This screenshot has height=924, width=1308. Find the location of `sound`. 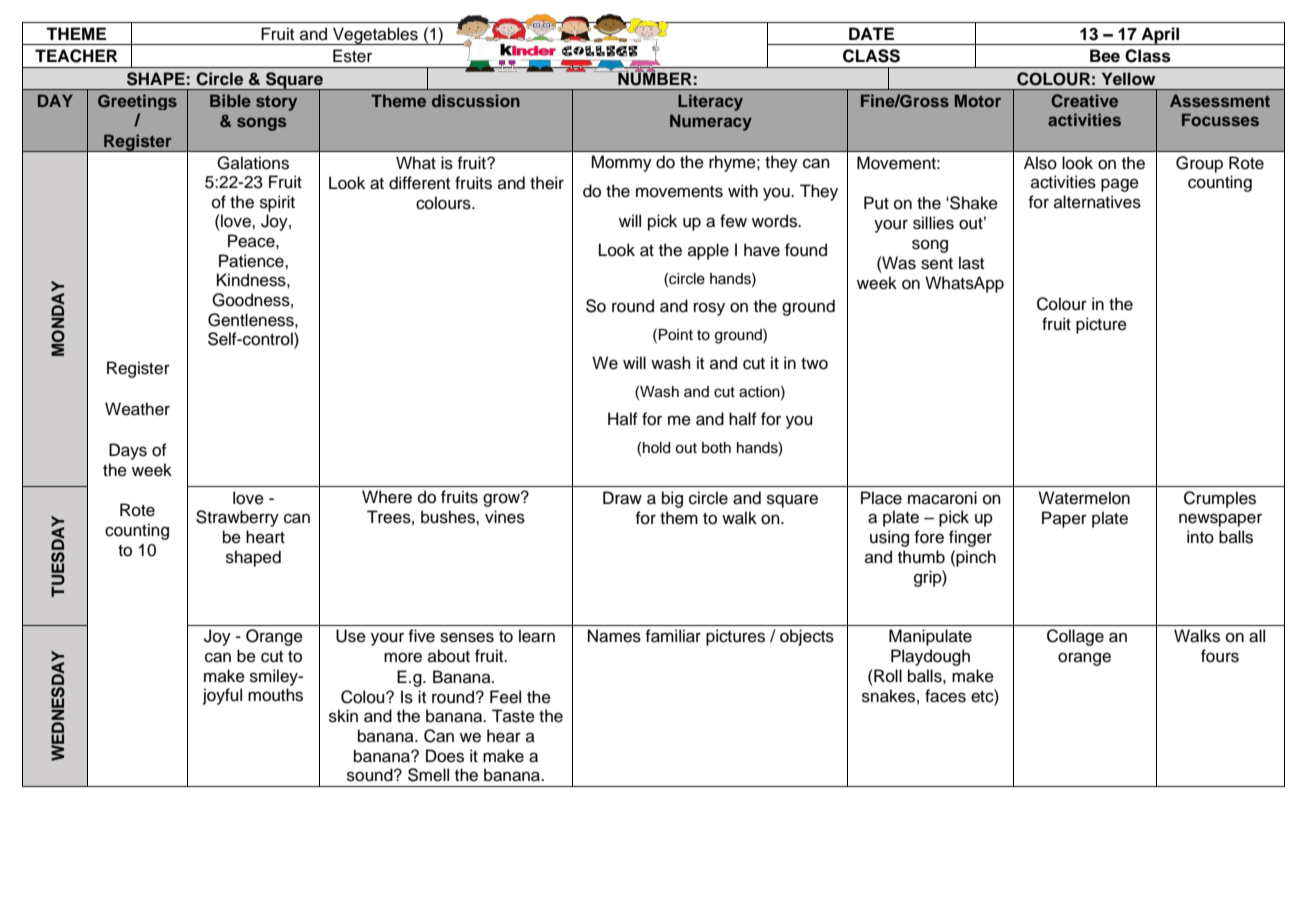

sound is located at coordinates (371, 775).
